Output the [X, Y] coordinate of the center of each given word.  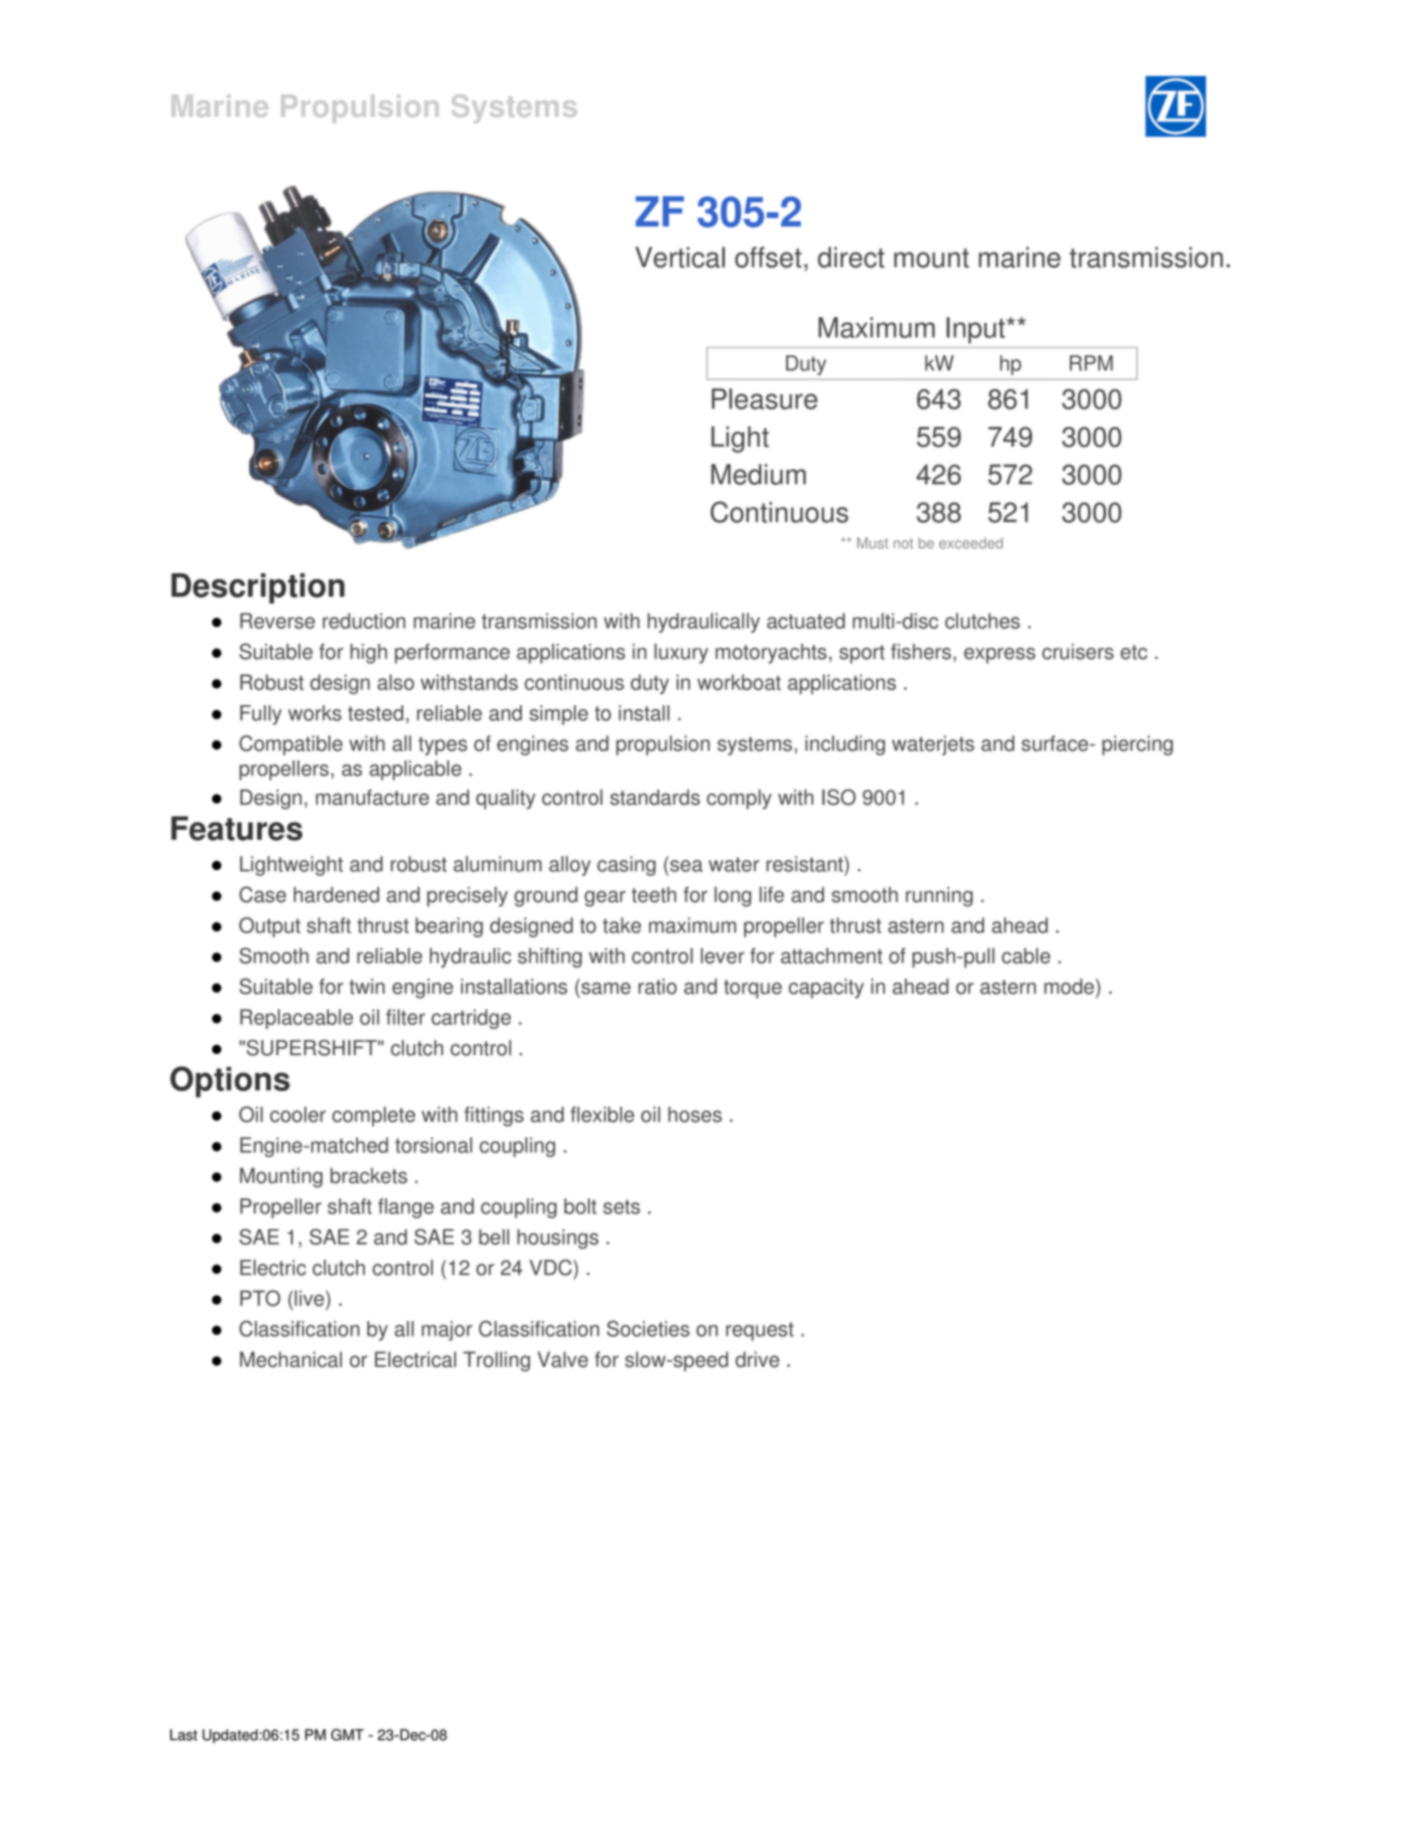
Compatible [291, 745]
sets [621, 1207]
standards [655, 797]
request [760, 1331]
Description [258, 588]
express [999, 656]
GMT [347, 1735]
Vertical [680, 257]
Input [976, 330]
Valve [563, 1359]
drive [757, 1359]
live [309, 1298]
